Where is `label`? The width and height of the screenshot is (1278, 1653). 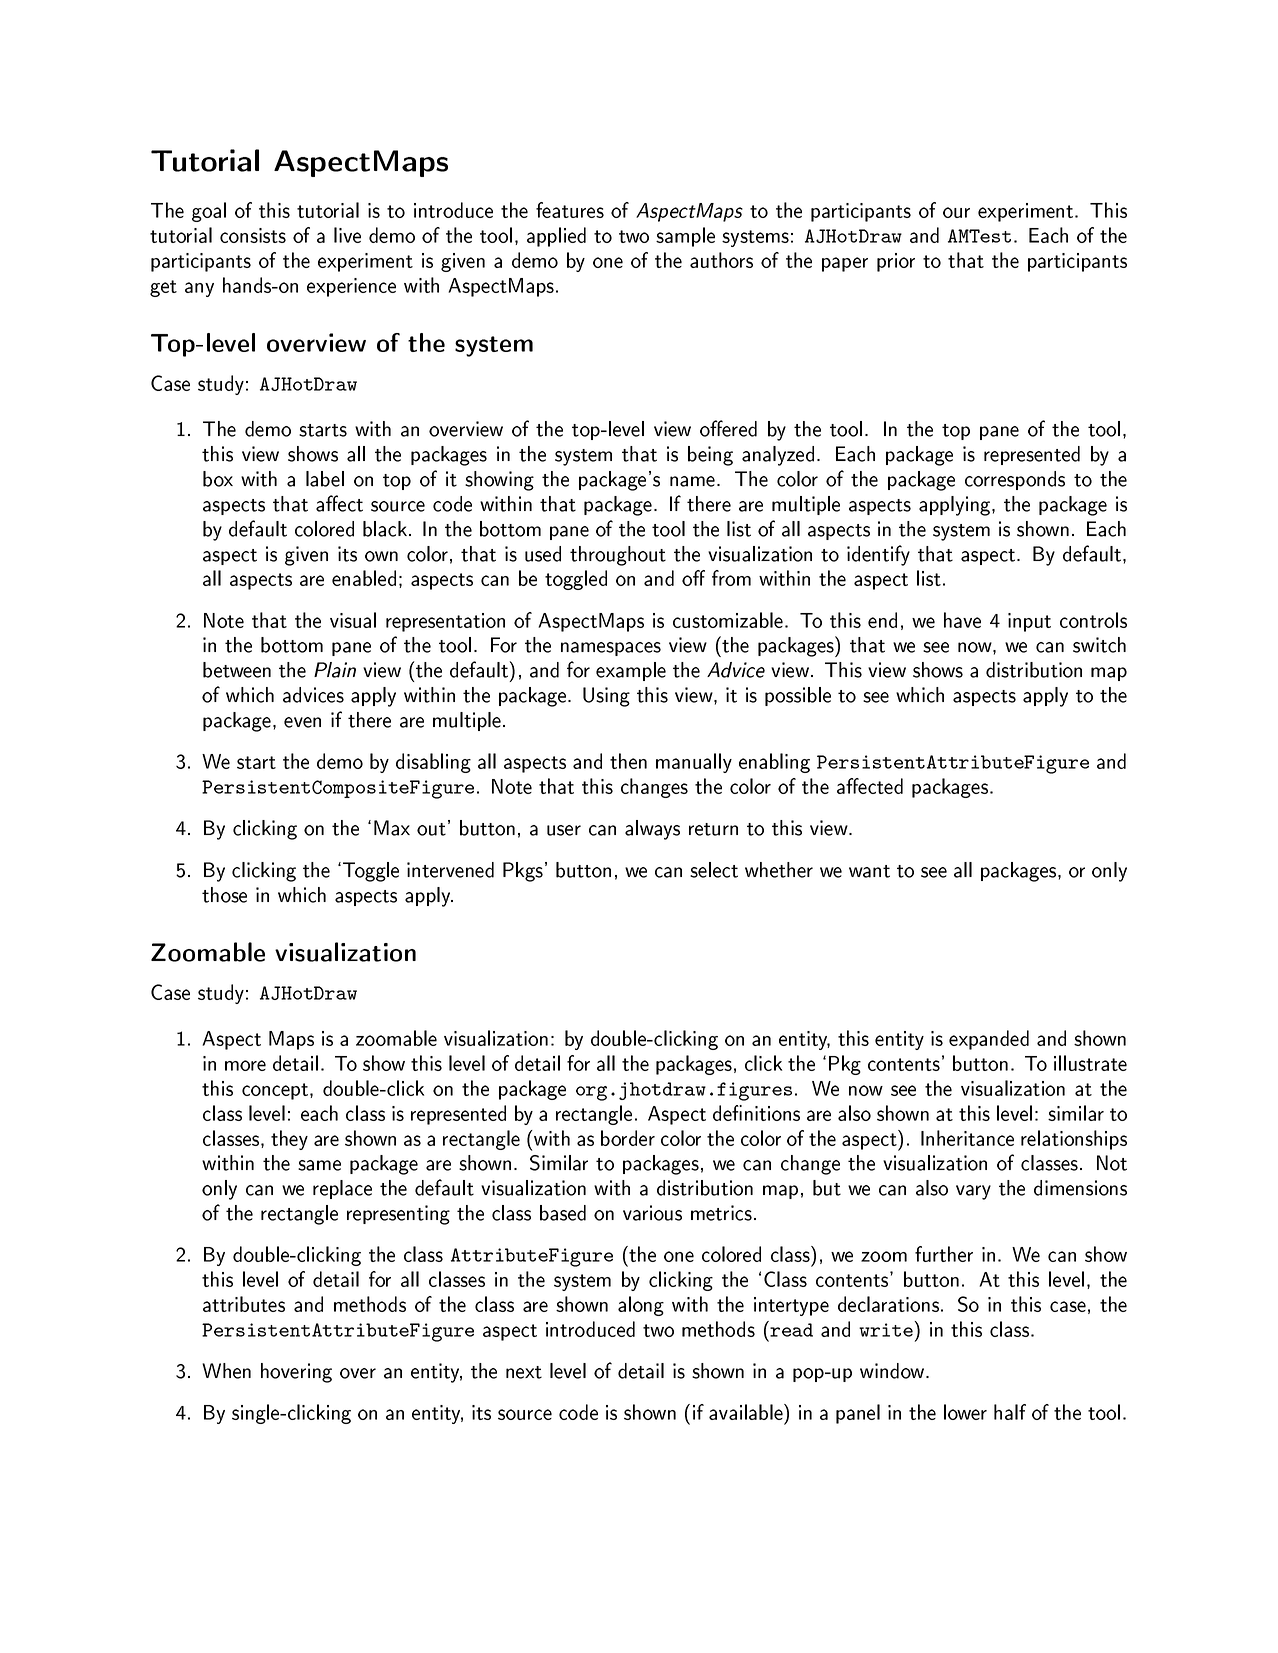 label is located at coordinates (325, 479).
